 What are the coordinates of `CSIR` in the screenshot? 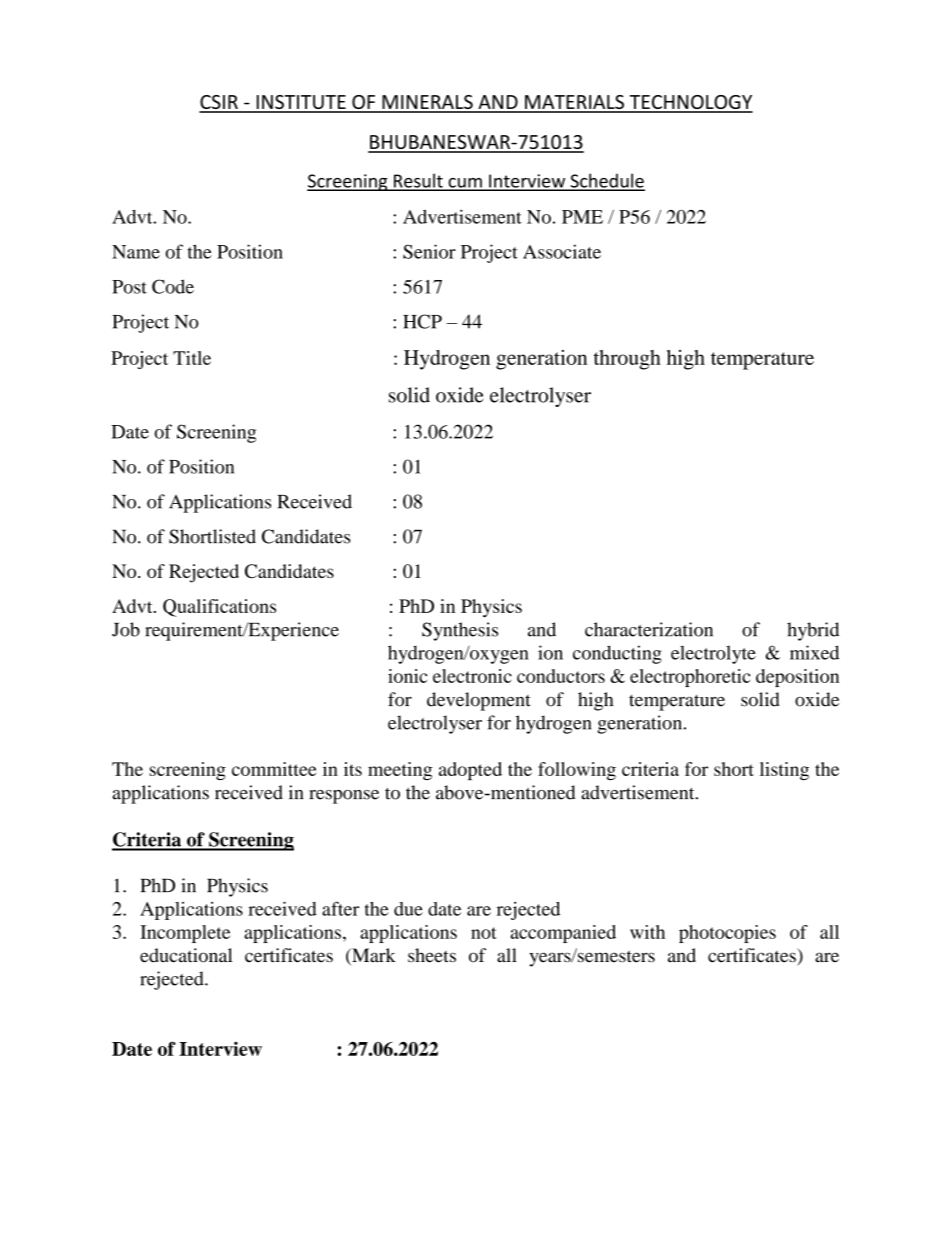 It's located at (219, 103).
